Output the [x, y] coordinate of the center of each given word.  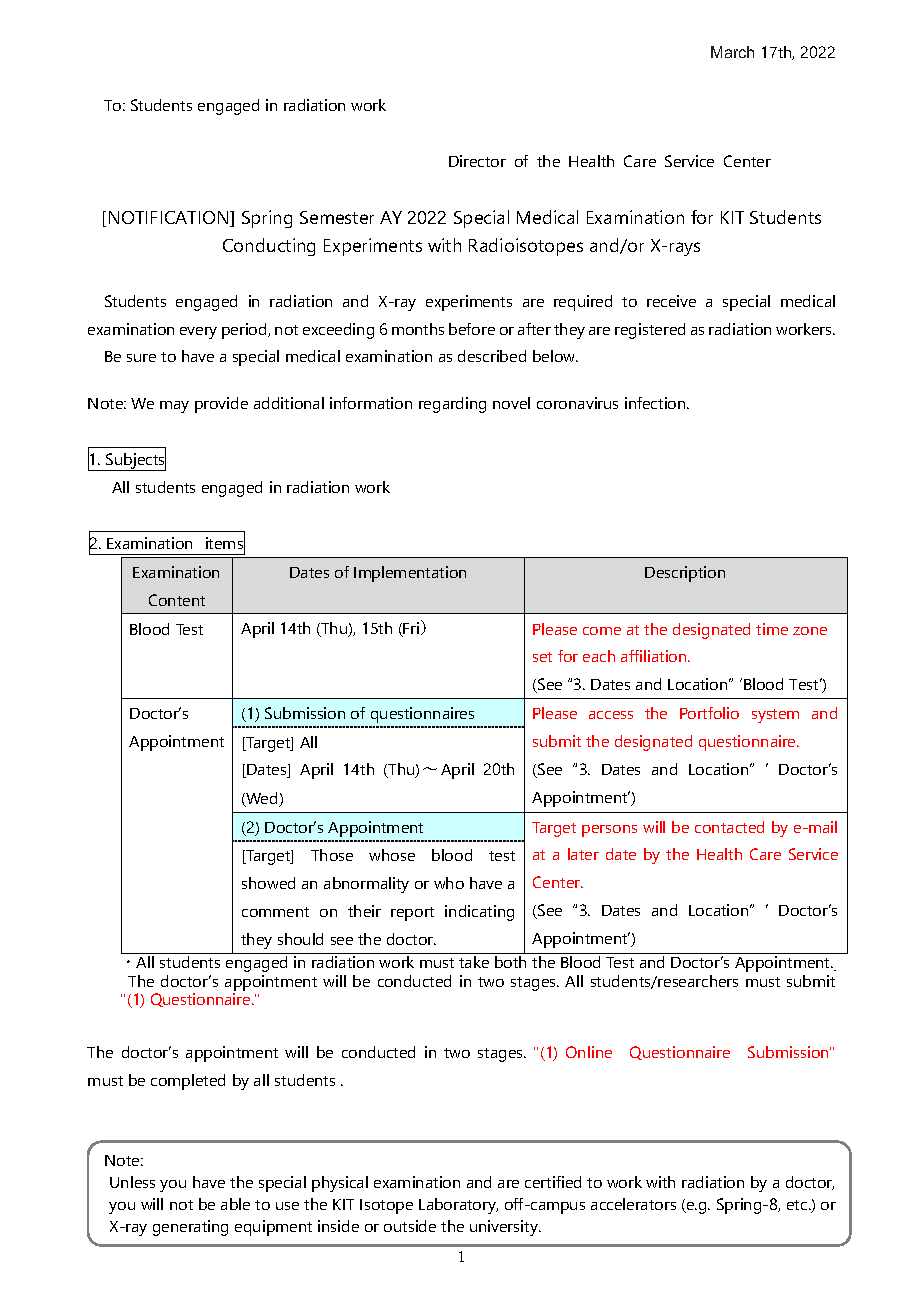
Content [177, 600]
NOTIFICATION [170, 219]
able [235, 1204]
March [732, 52]
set [542, 657]
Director [477, 161]
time [772, 629]
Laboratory [458, 1206]
